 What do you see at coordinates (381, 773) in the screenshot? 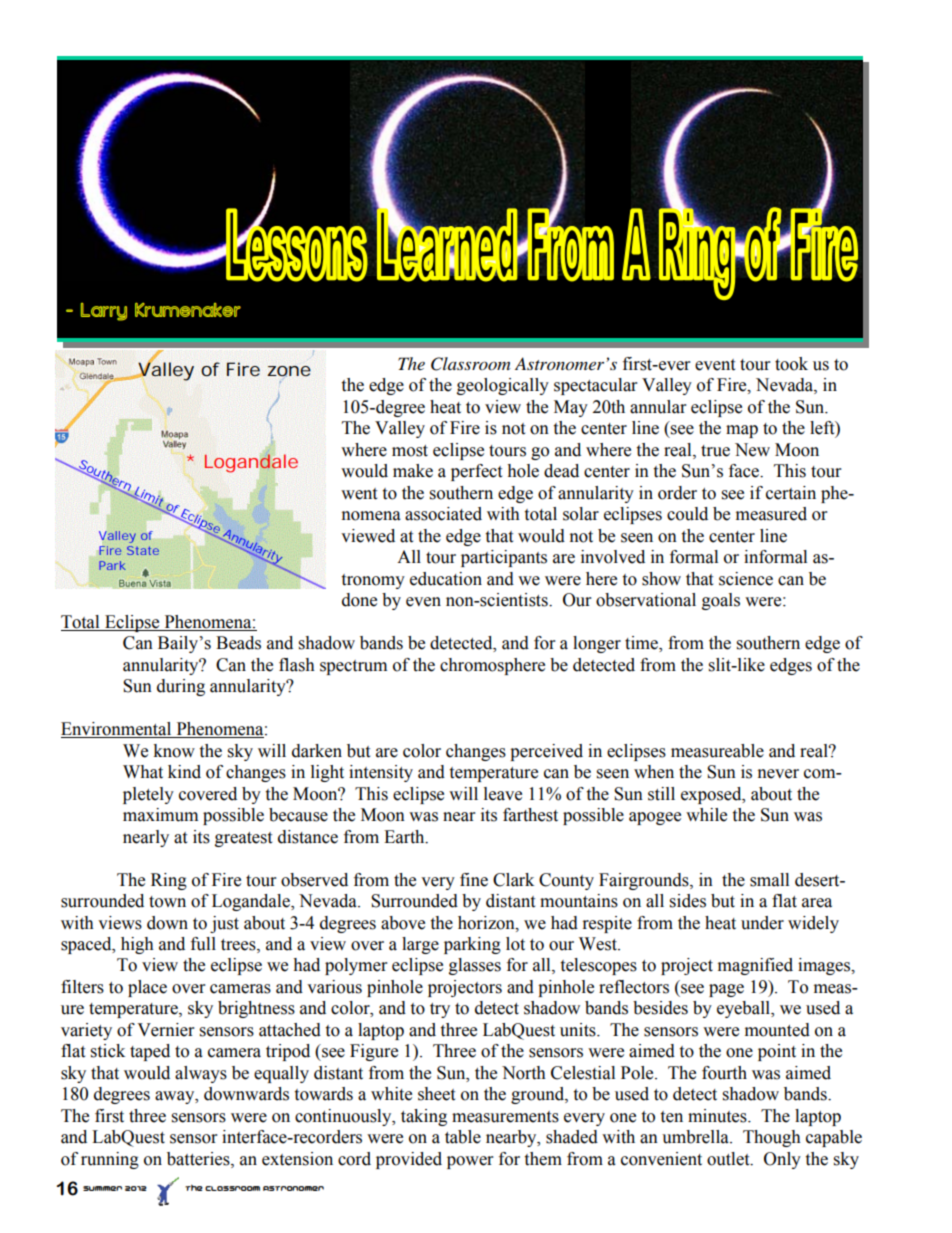
I see `intensity` at bounding box center [381, 773].
